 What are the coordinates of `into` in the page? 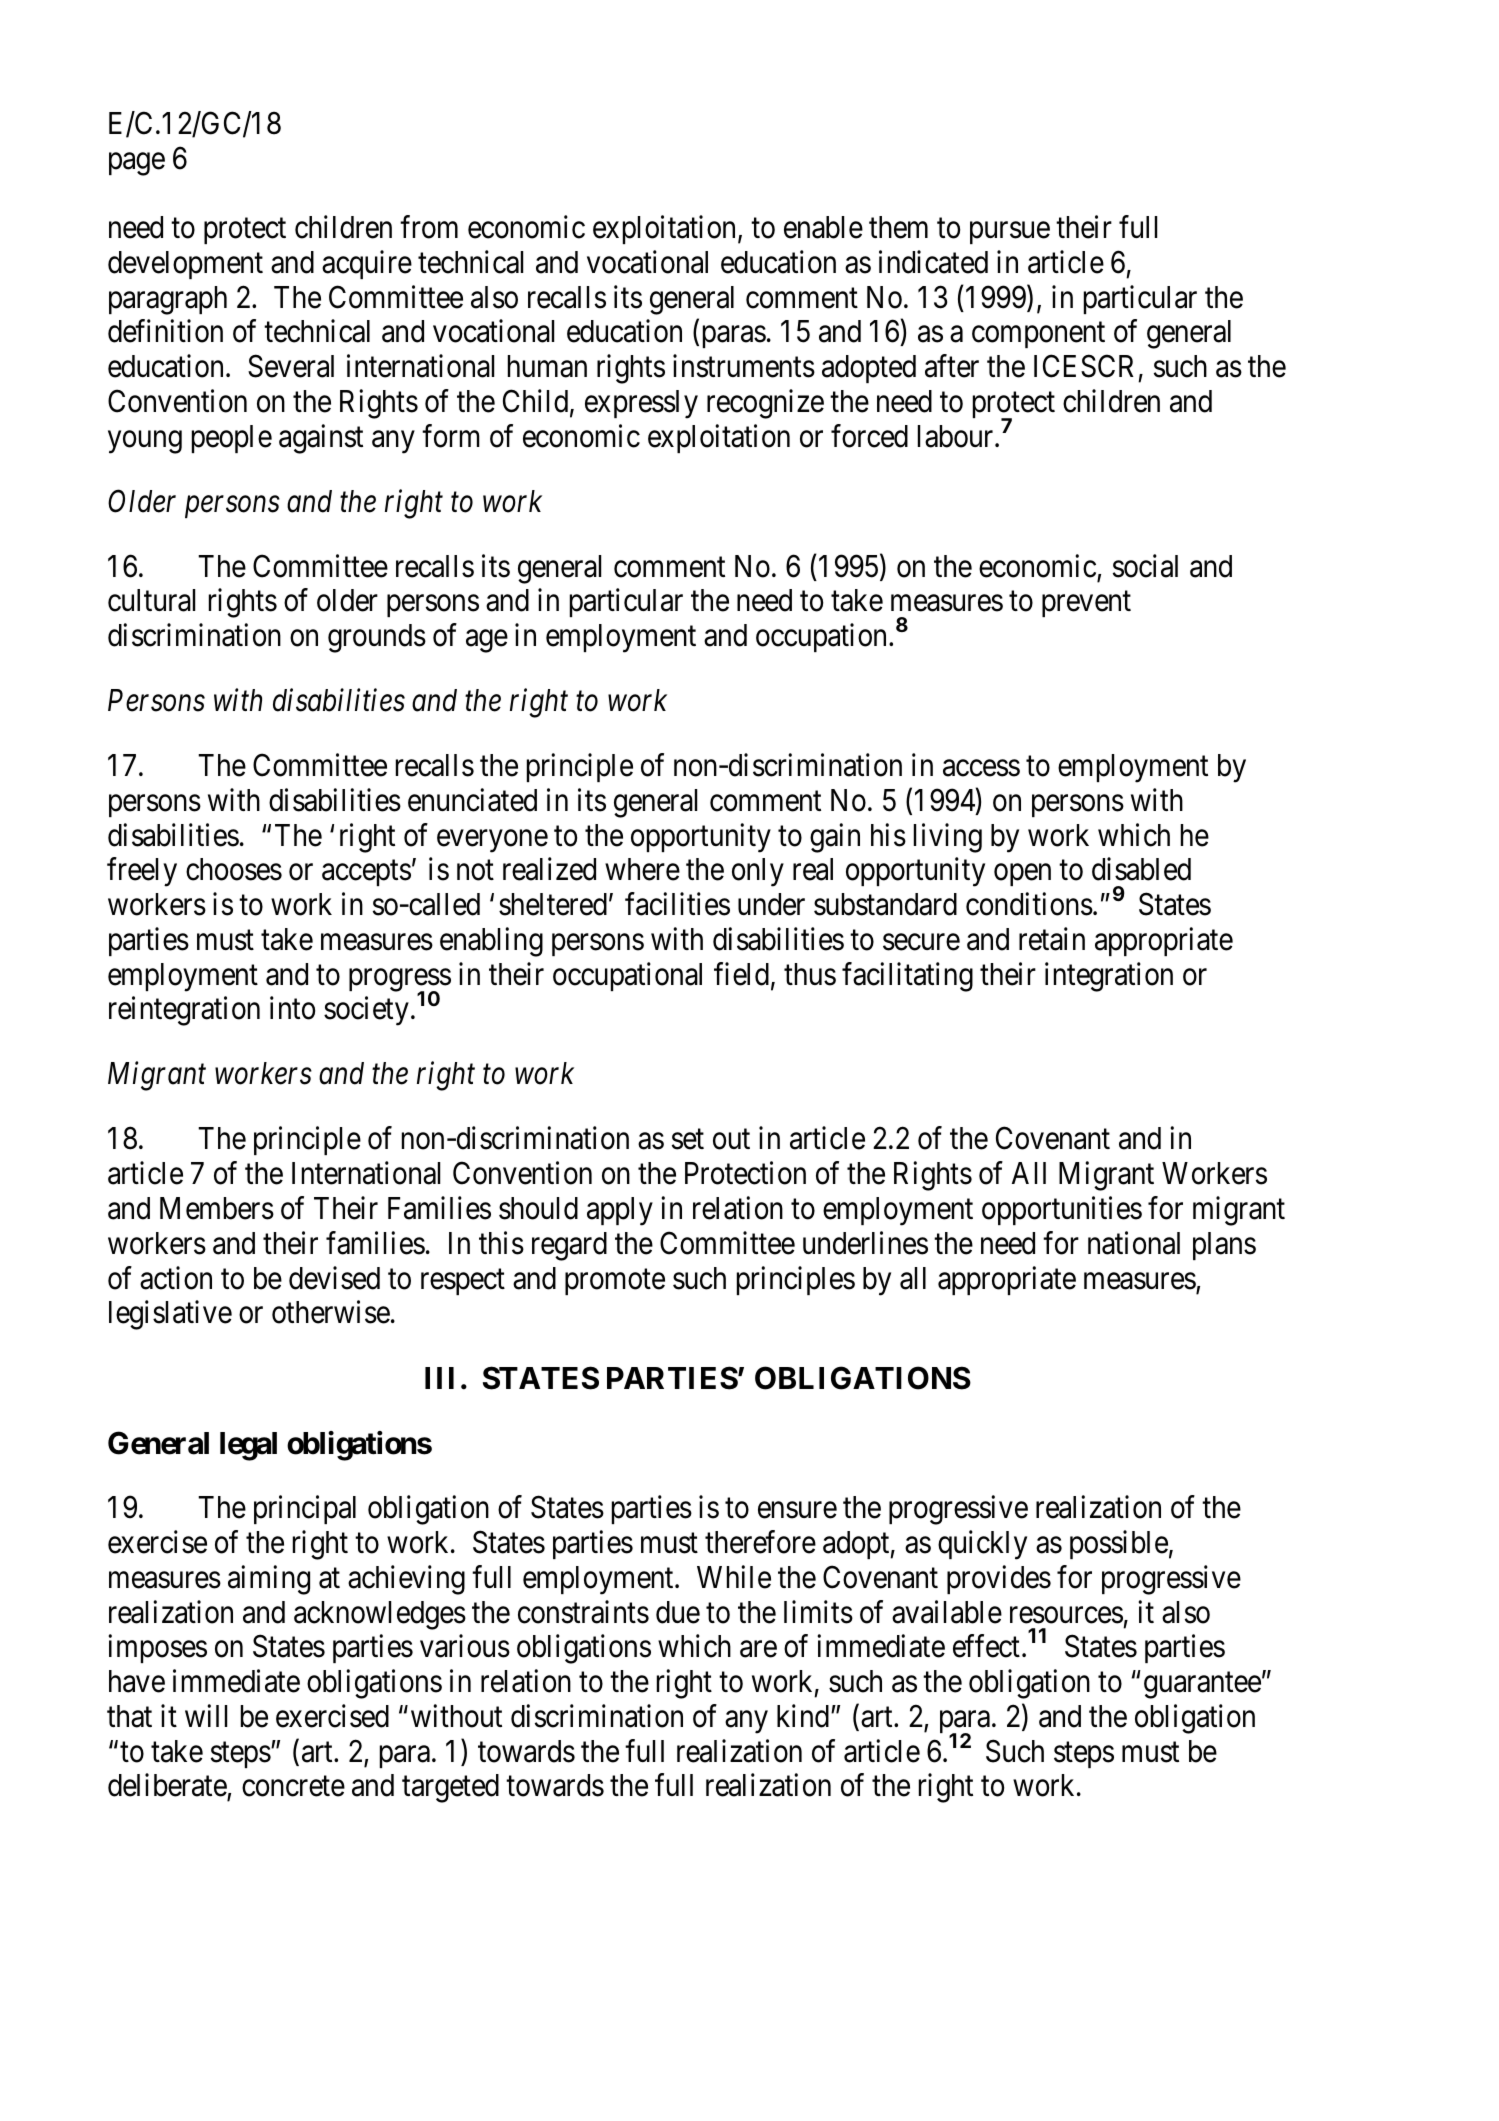 It's located at (292, 1008).
